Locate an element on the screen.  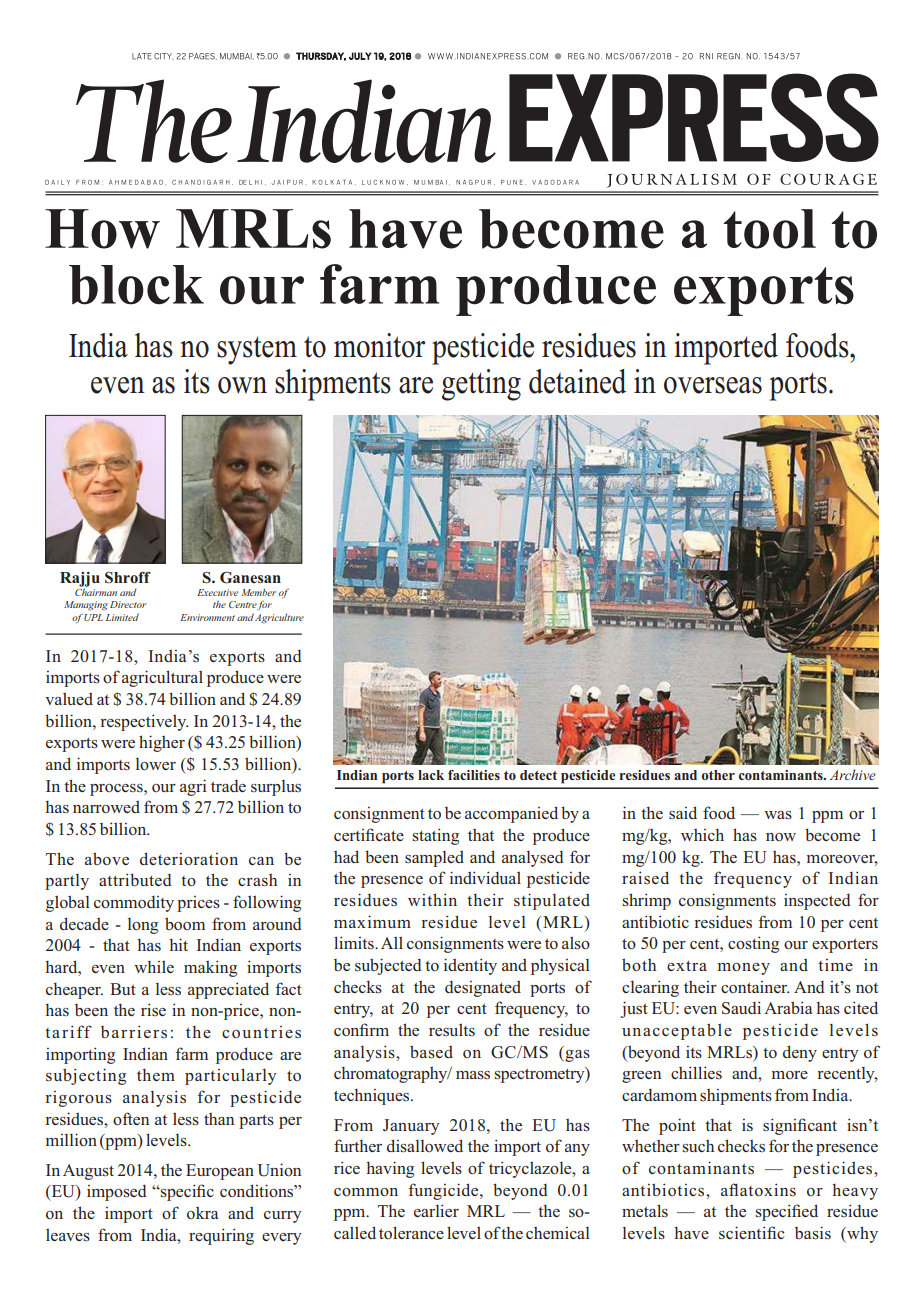
identity is located at coordinates (470, 966).
